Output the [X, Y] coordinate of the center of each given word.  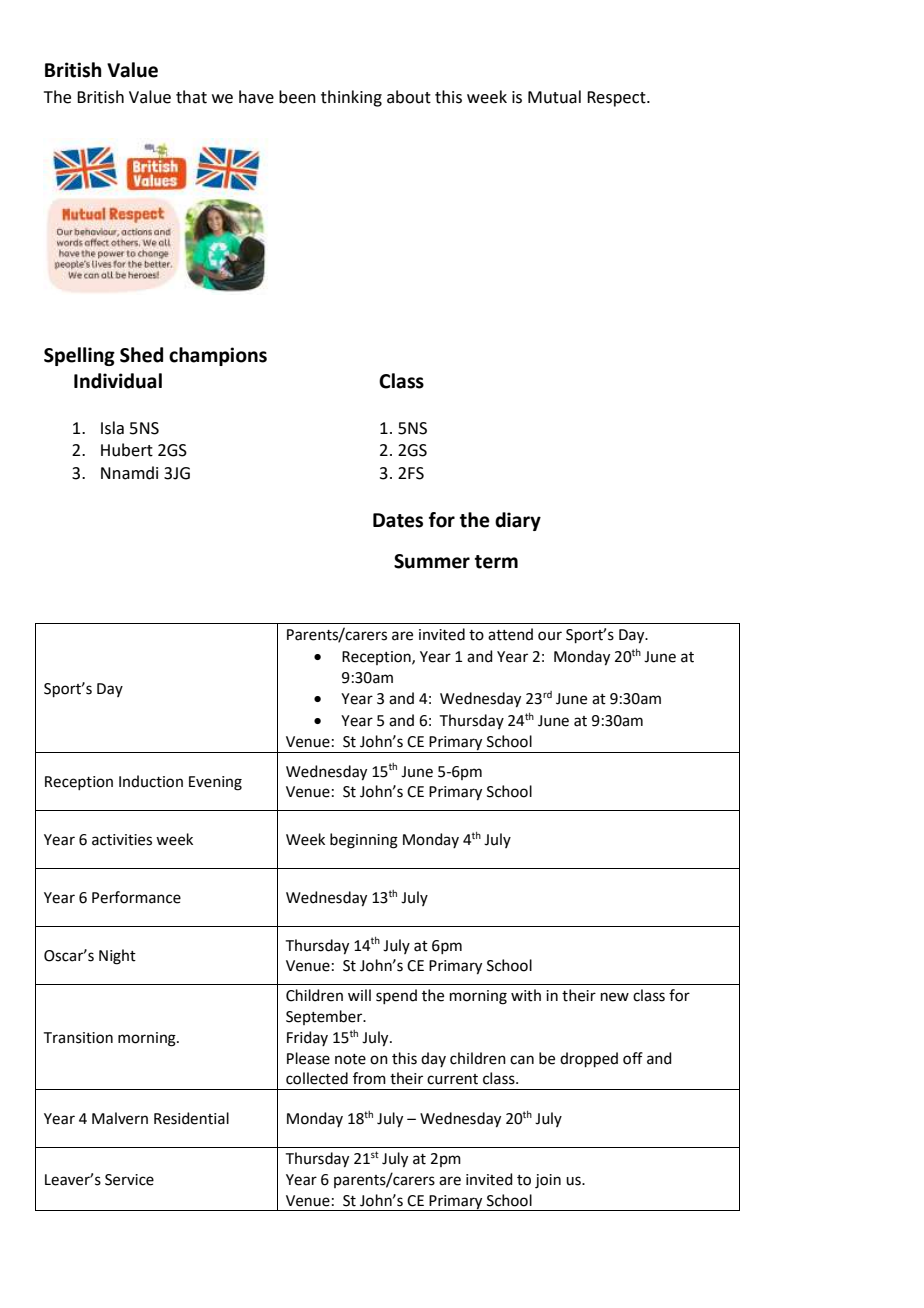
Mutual [554, 97]
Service [129, 1180]
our [550, 636]
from [369, 1078]
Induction [151, 781]
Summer [432, 561]
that [191, 97]
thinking [351, 98]
